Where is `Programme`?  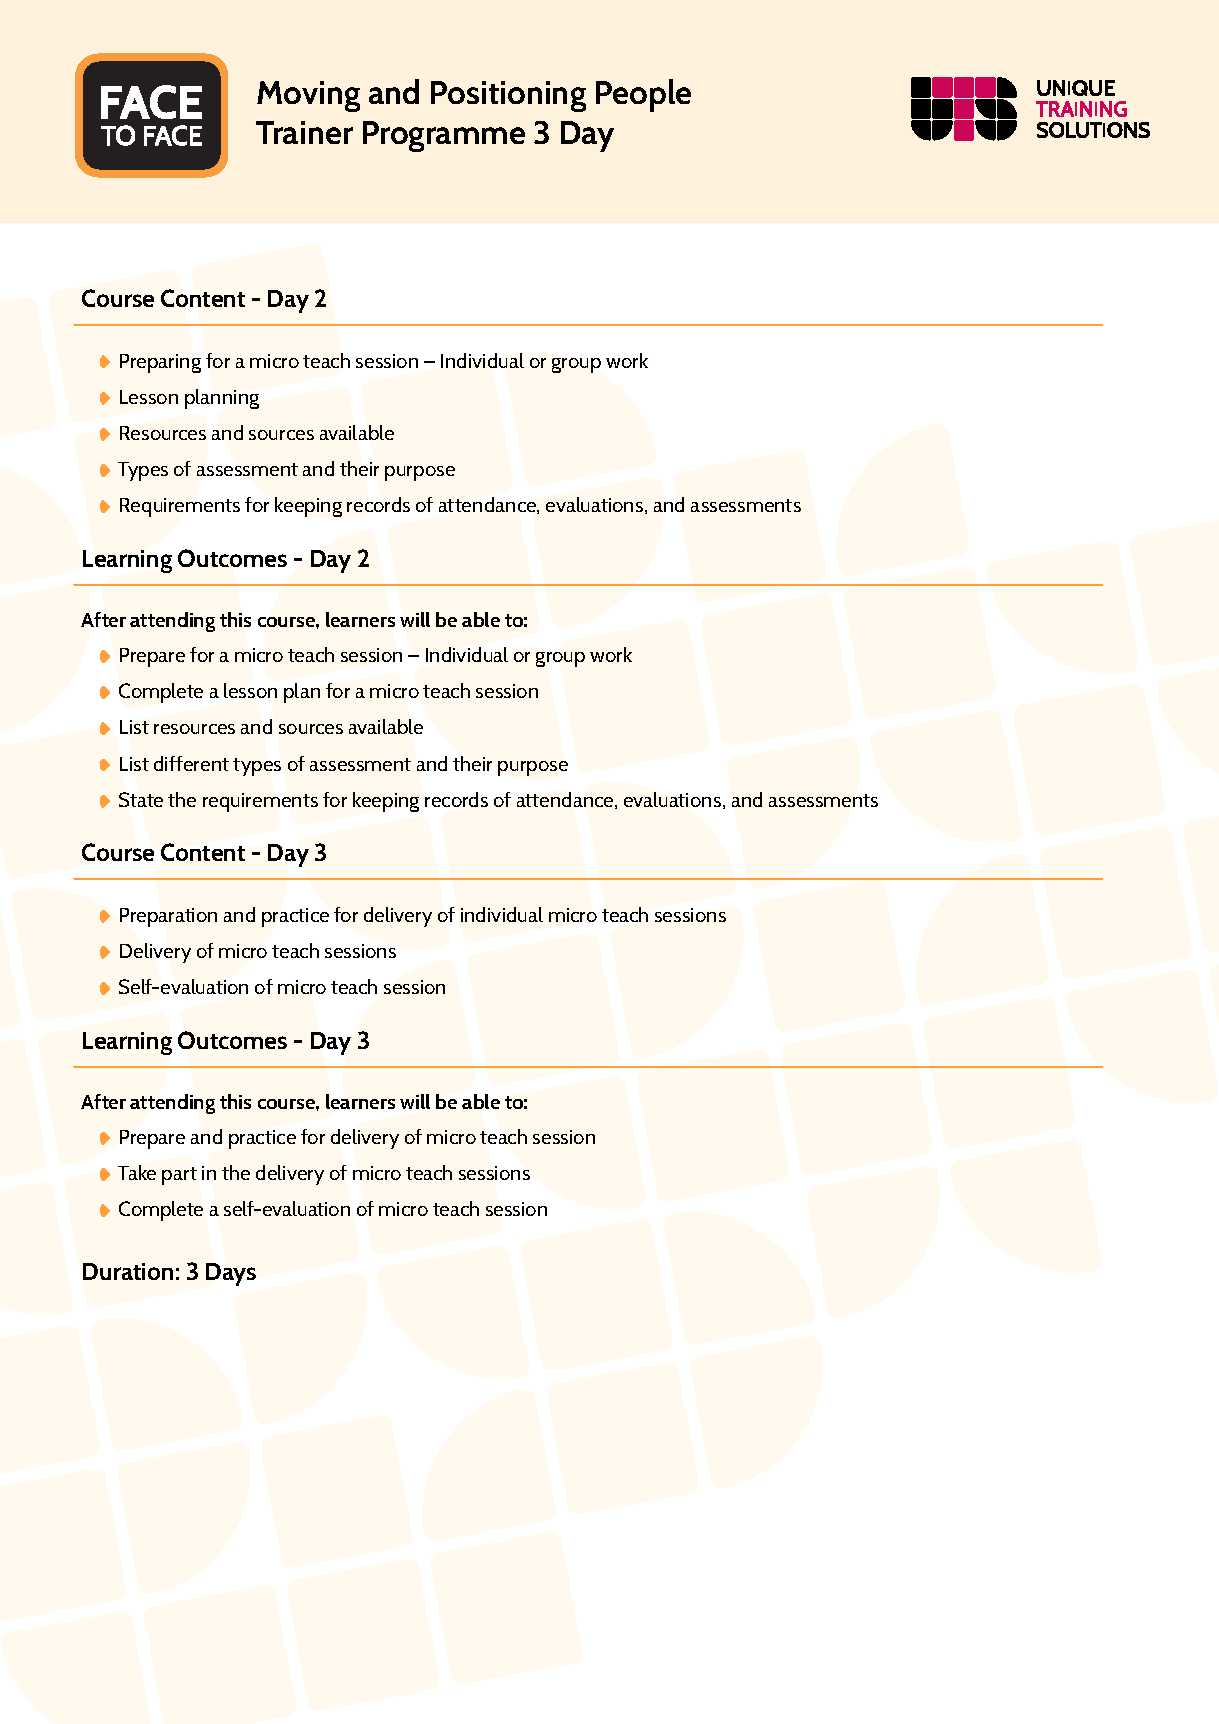 Programme is located at coordinates (444, 136).
